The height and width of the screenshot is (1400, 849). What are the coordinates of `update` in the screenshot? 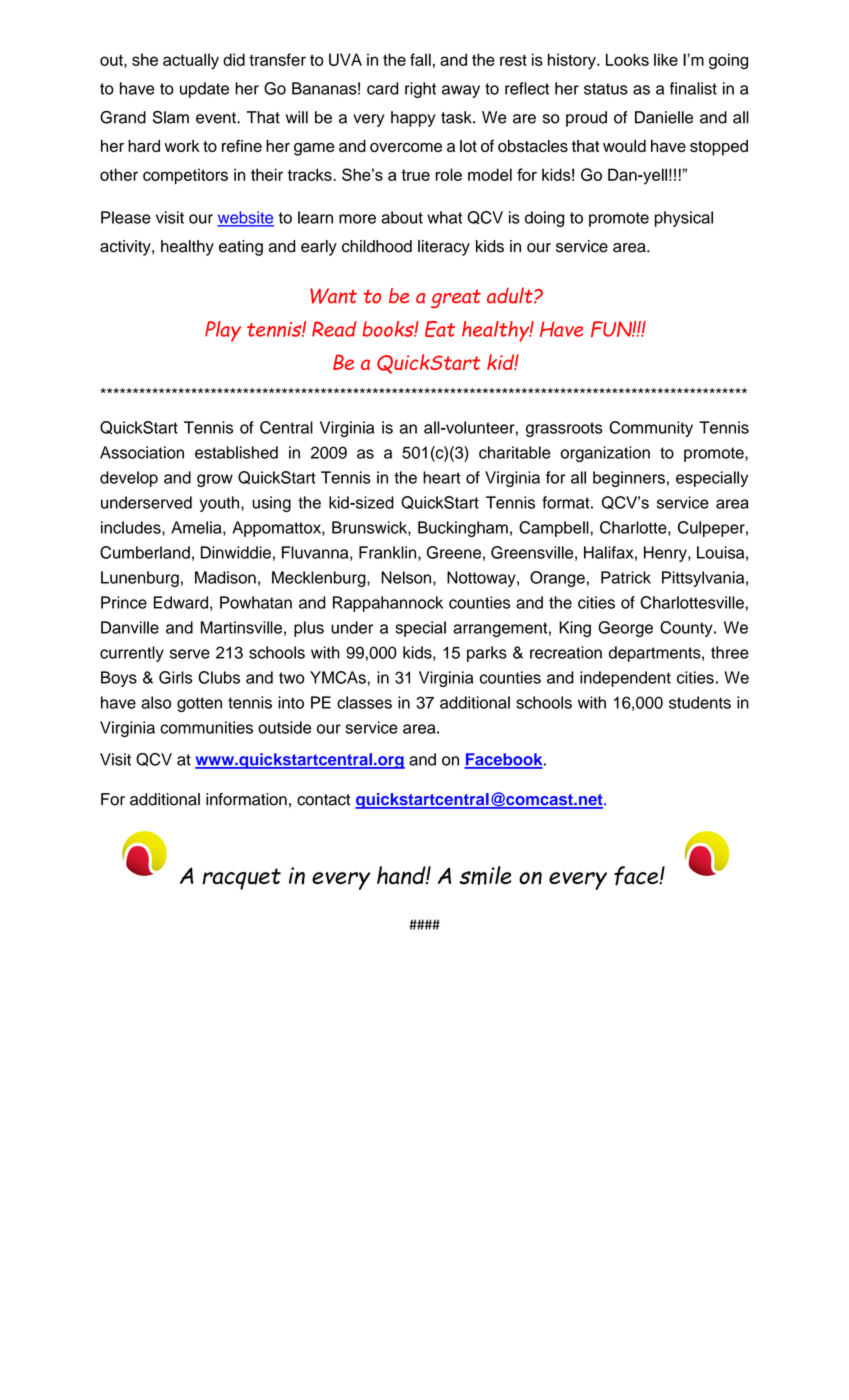 It's located at (204, 90).
